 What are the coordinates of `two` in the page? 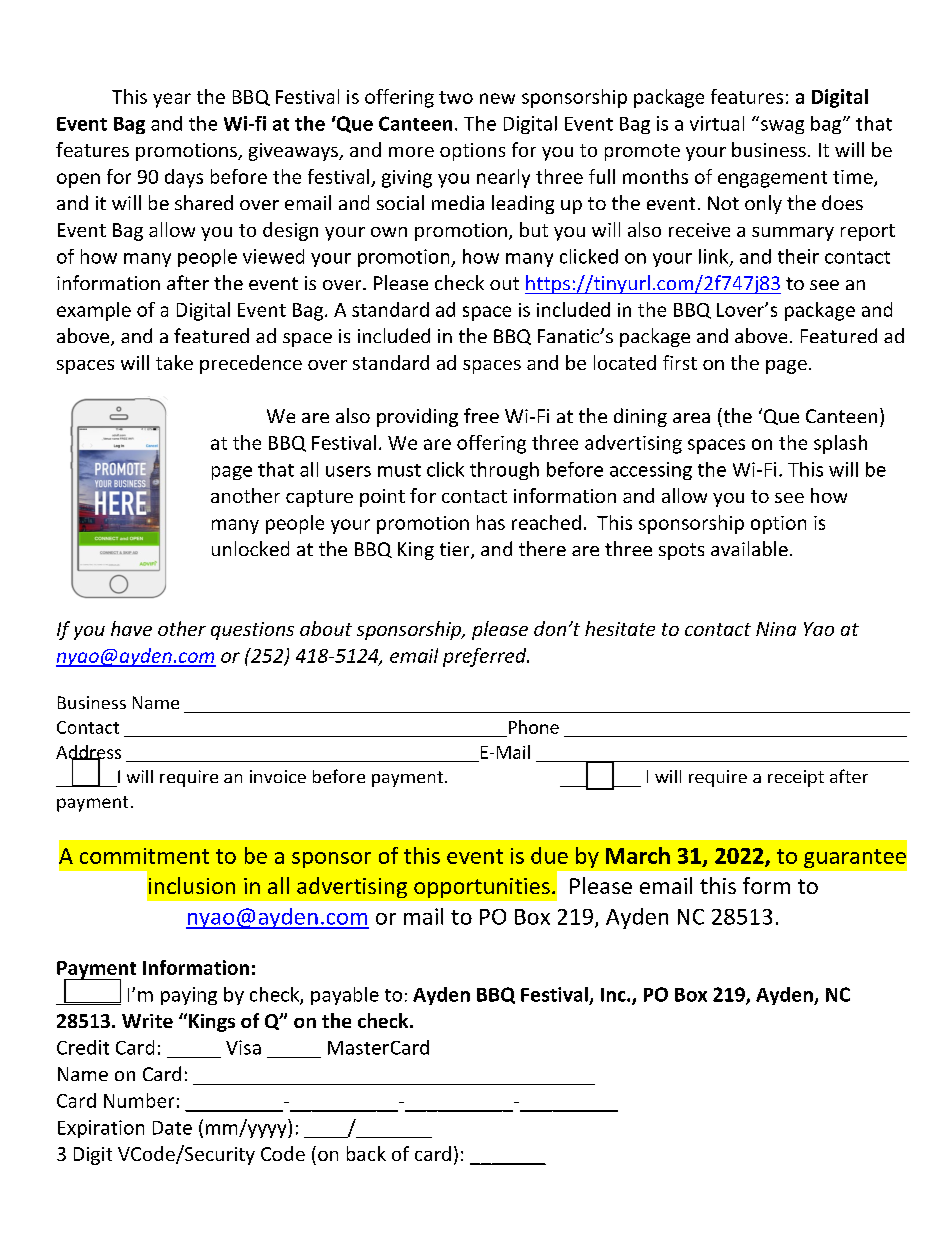 It's located at (456, 97).
